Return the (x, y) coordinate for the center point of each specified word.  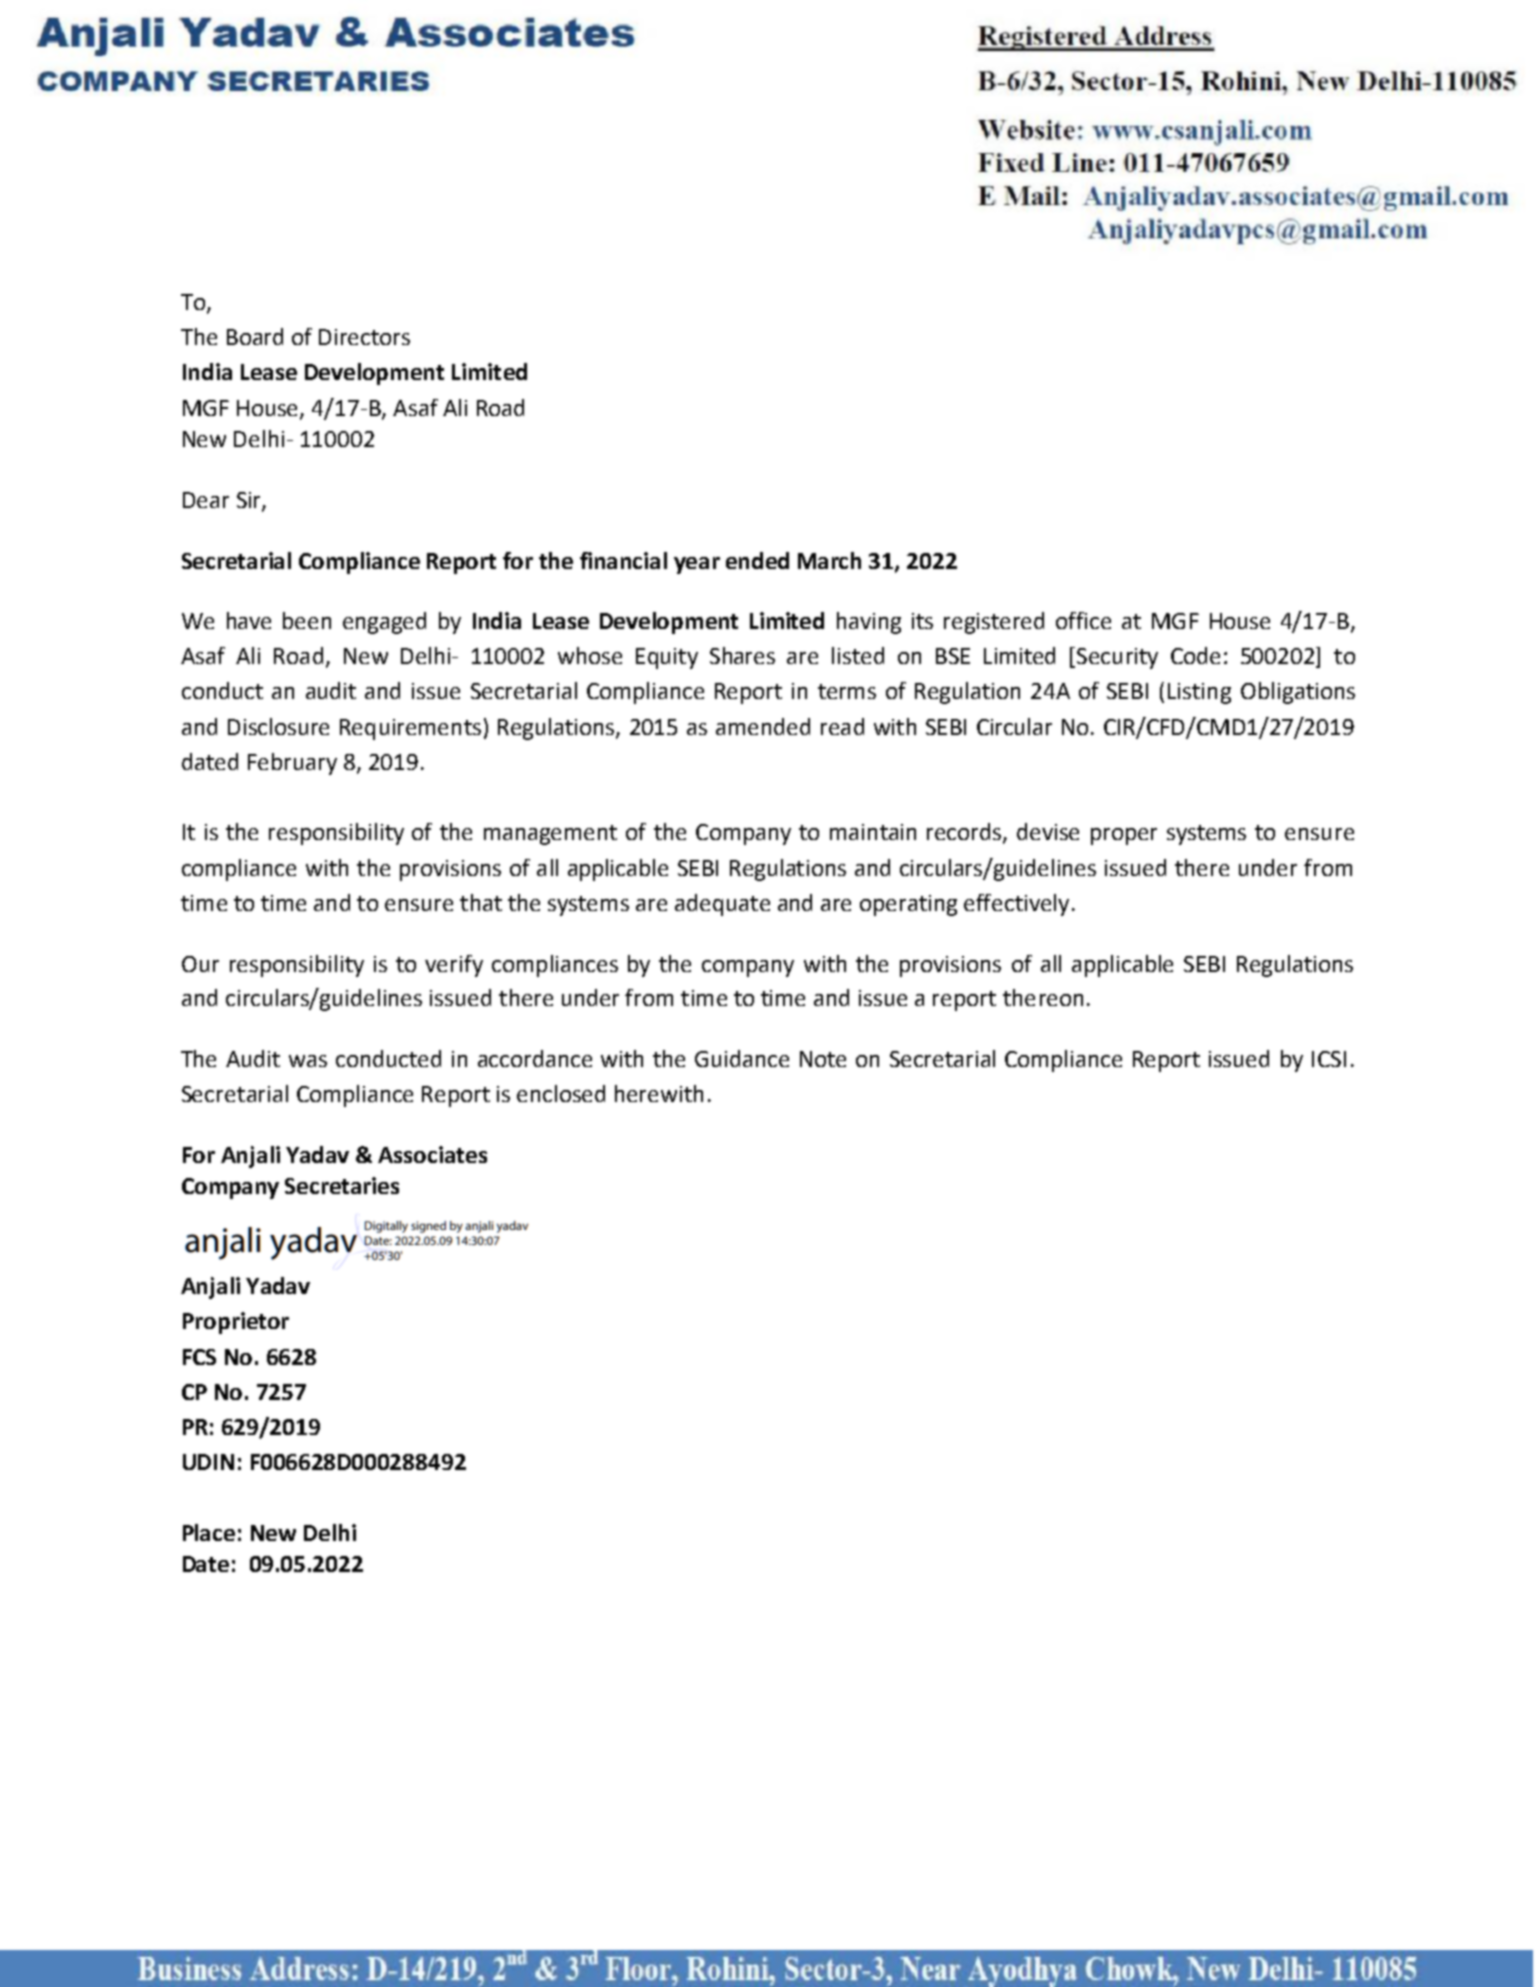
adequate (722, 905)
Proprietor (236, 1323)
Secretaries (342, 1185)
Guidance (742, 1058)
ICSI (1329, 1059)
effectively (1016, 905)
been (307, 620)
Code (1195, 655)
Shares (742, 655)
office (1083, 620)
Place (209, 1532)
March (829, 560)
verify (454, 966)
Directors (364, 337)
